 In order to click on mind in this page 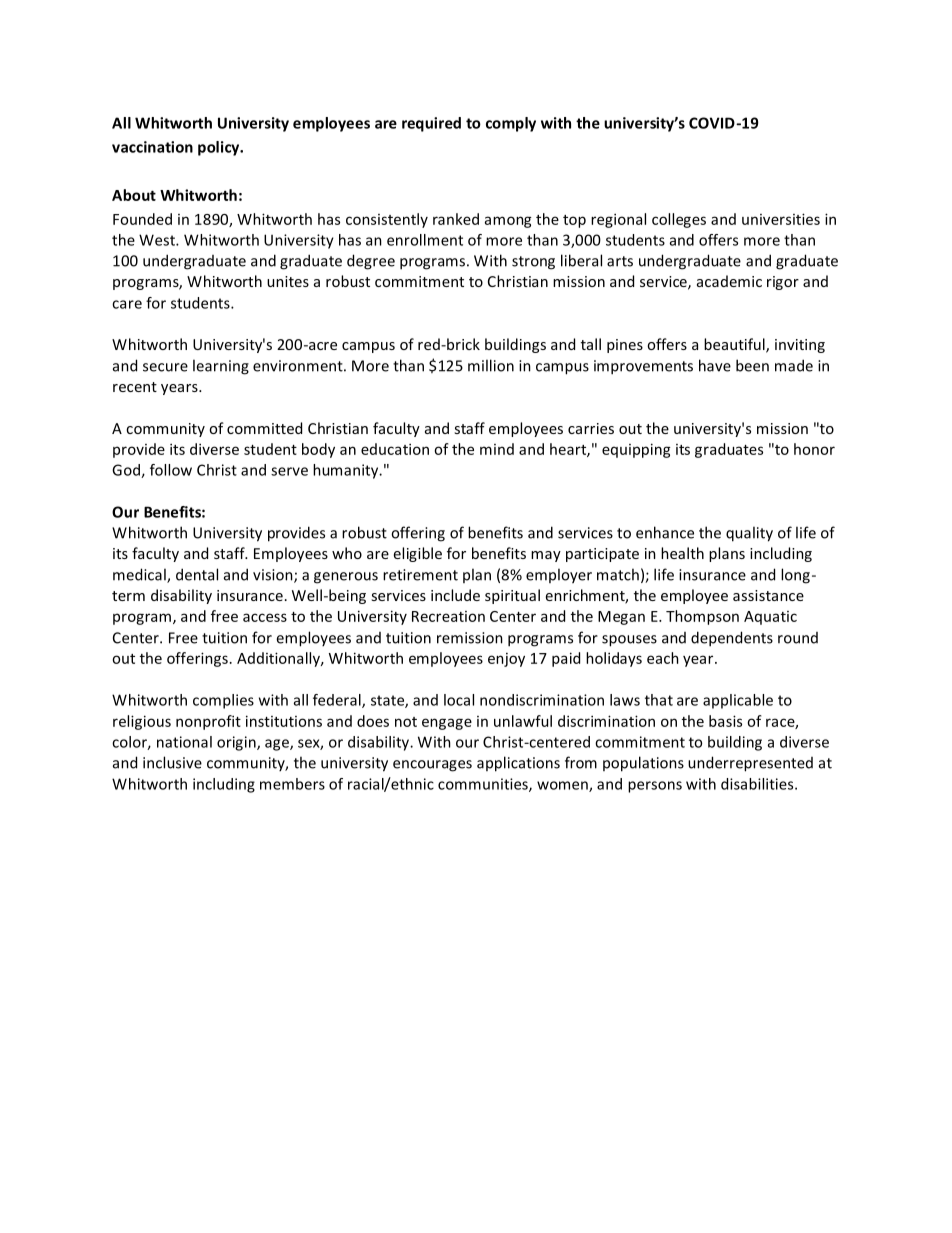, I will do `click(497, 449)`.
